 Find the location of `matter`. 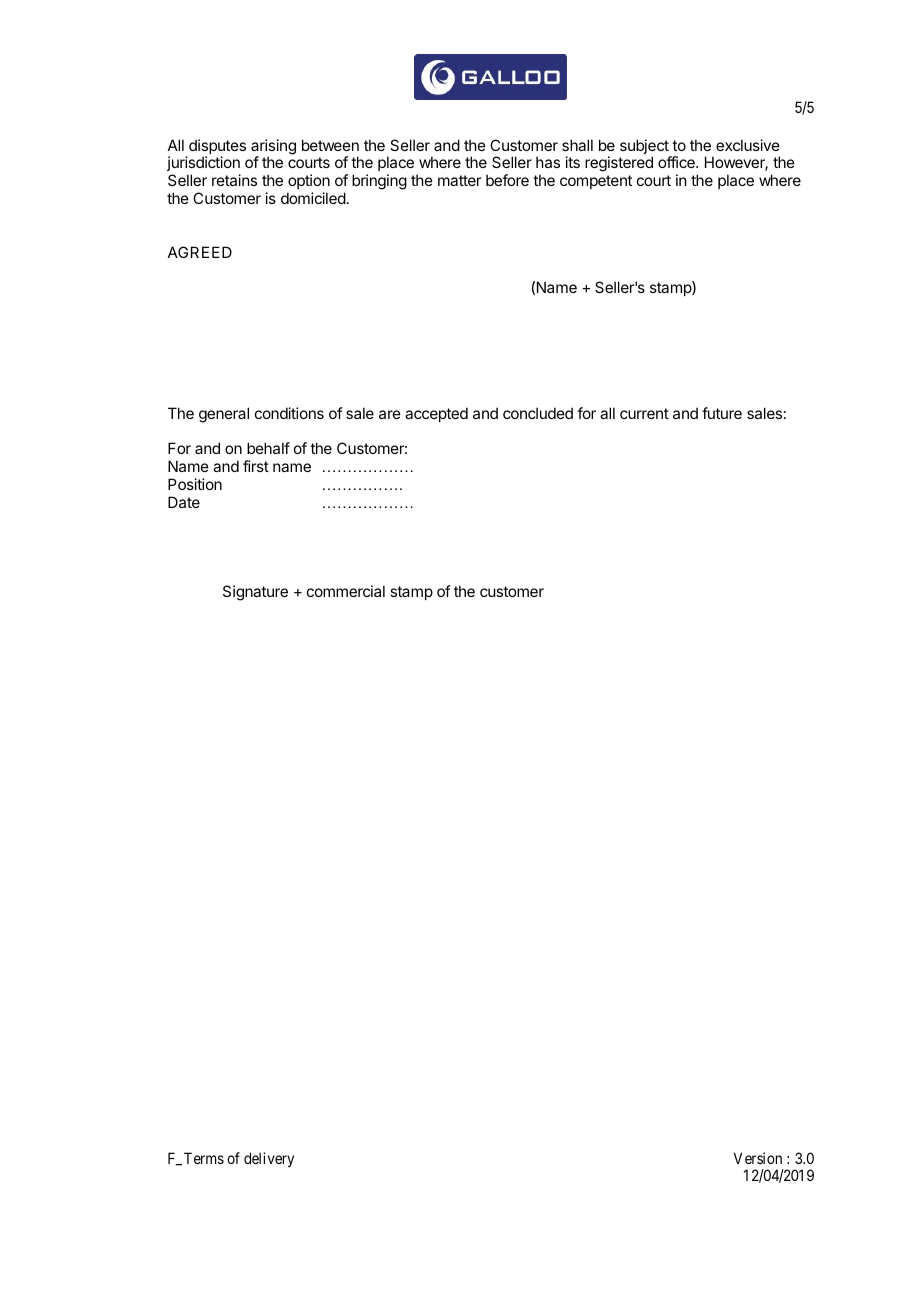

matter is located at coordinates (459, 180).
